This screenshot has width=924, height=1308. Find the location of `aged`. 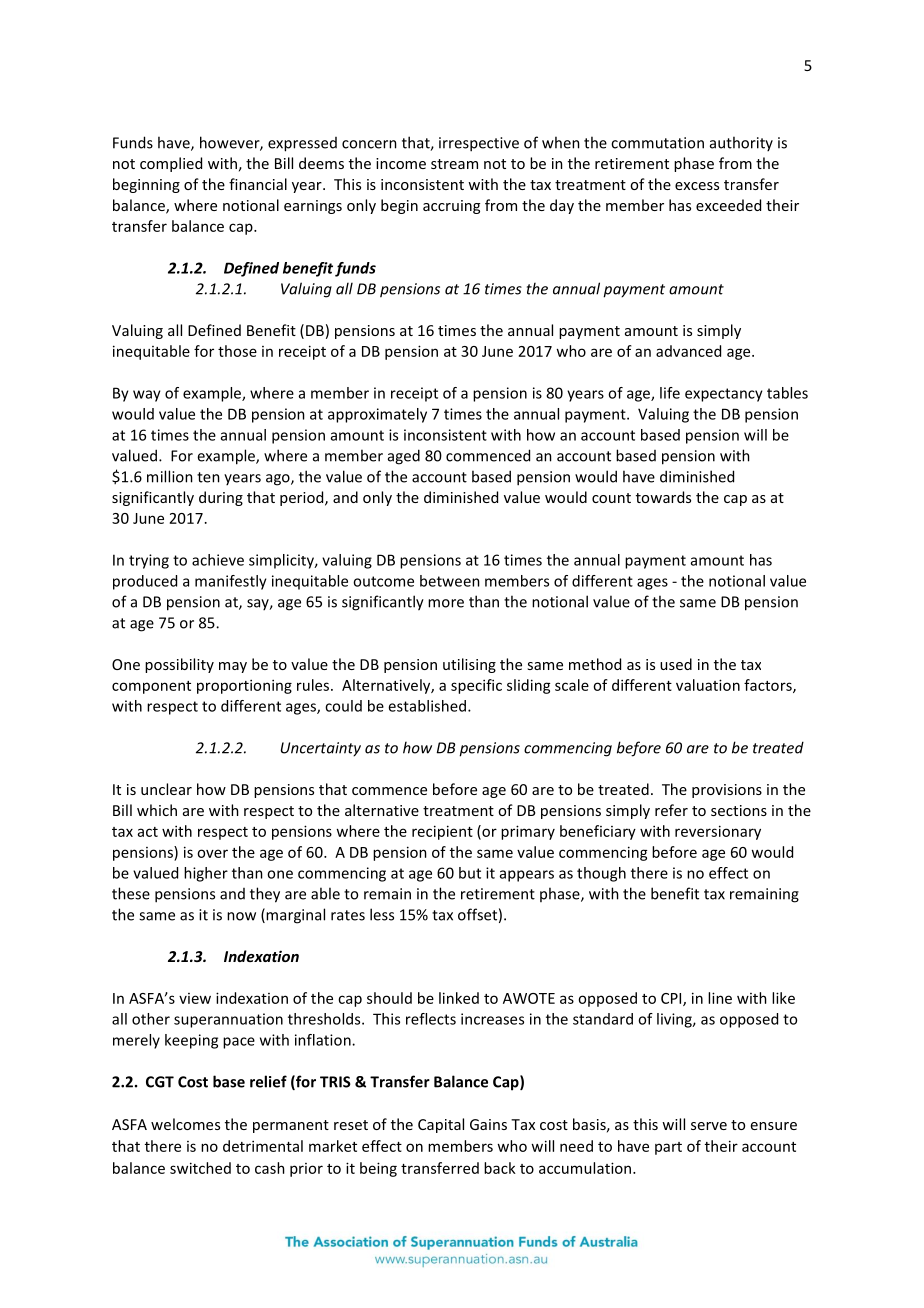

aged is located at coordinates (404, 457).
